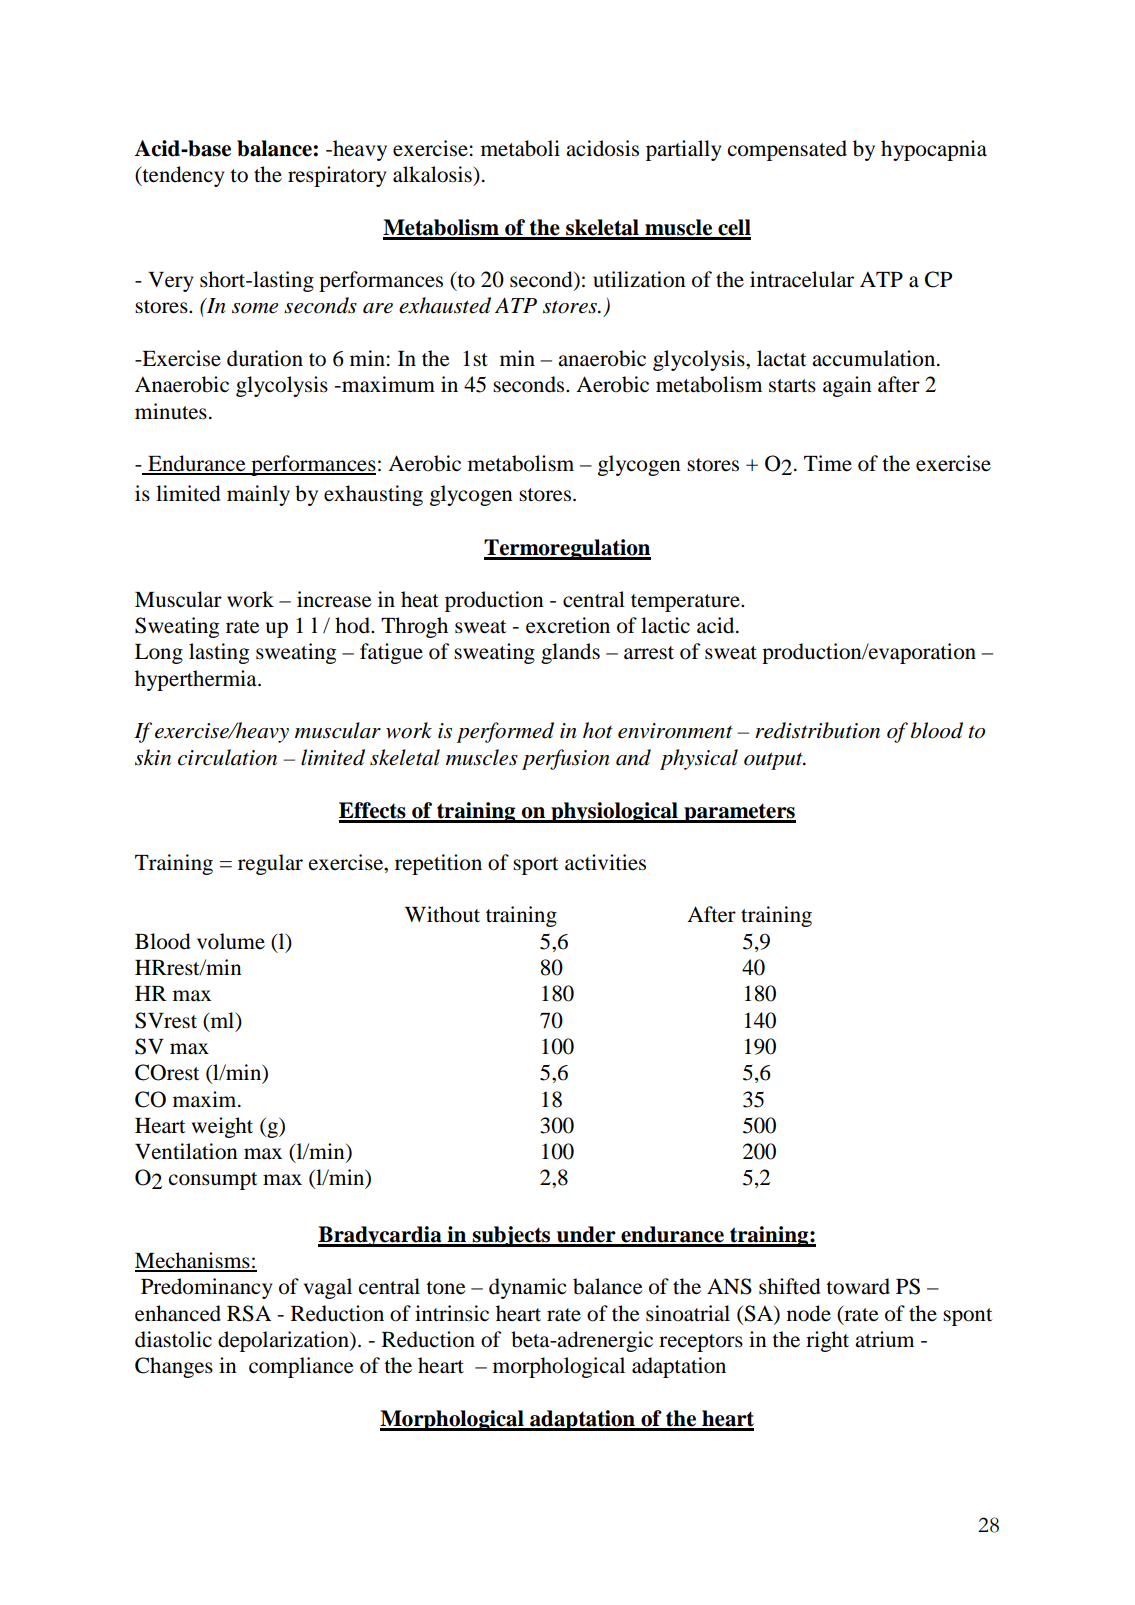 The image size is (1135, 1605). Describe the element at coordinates (787, 150) in the screenshot. I see `compensated` at that location.
